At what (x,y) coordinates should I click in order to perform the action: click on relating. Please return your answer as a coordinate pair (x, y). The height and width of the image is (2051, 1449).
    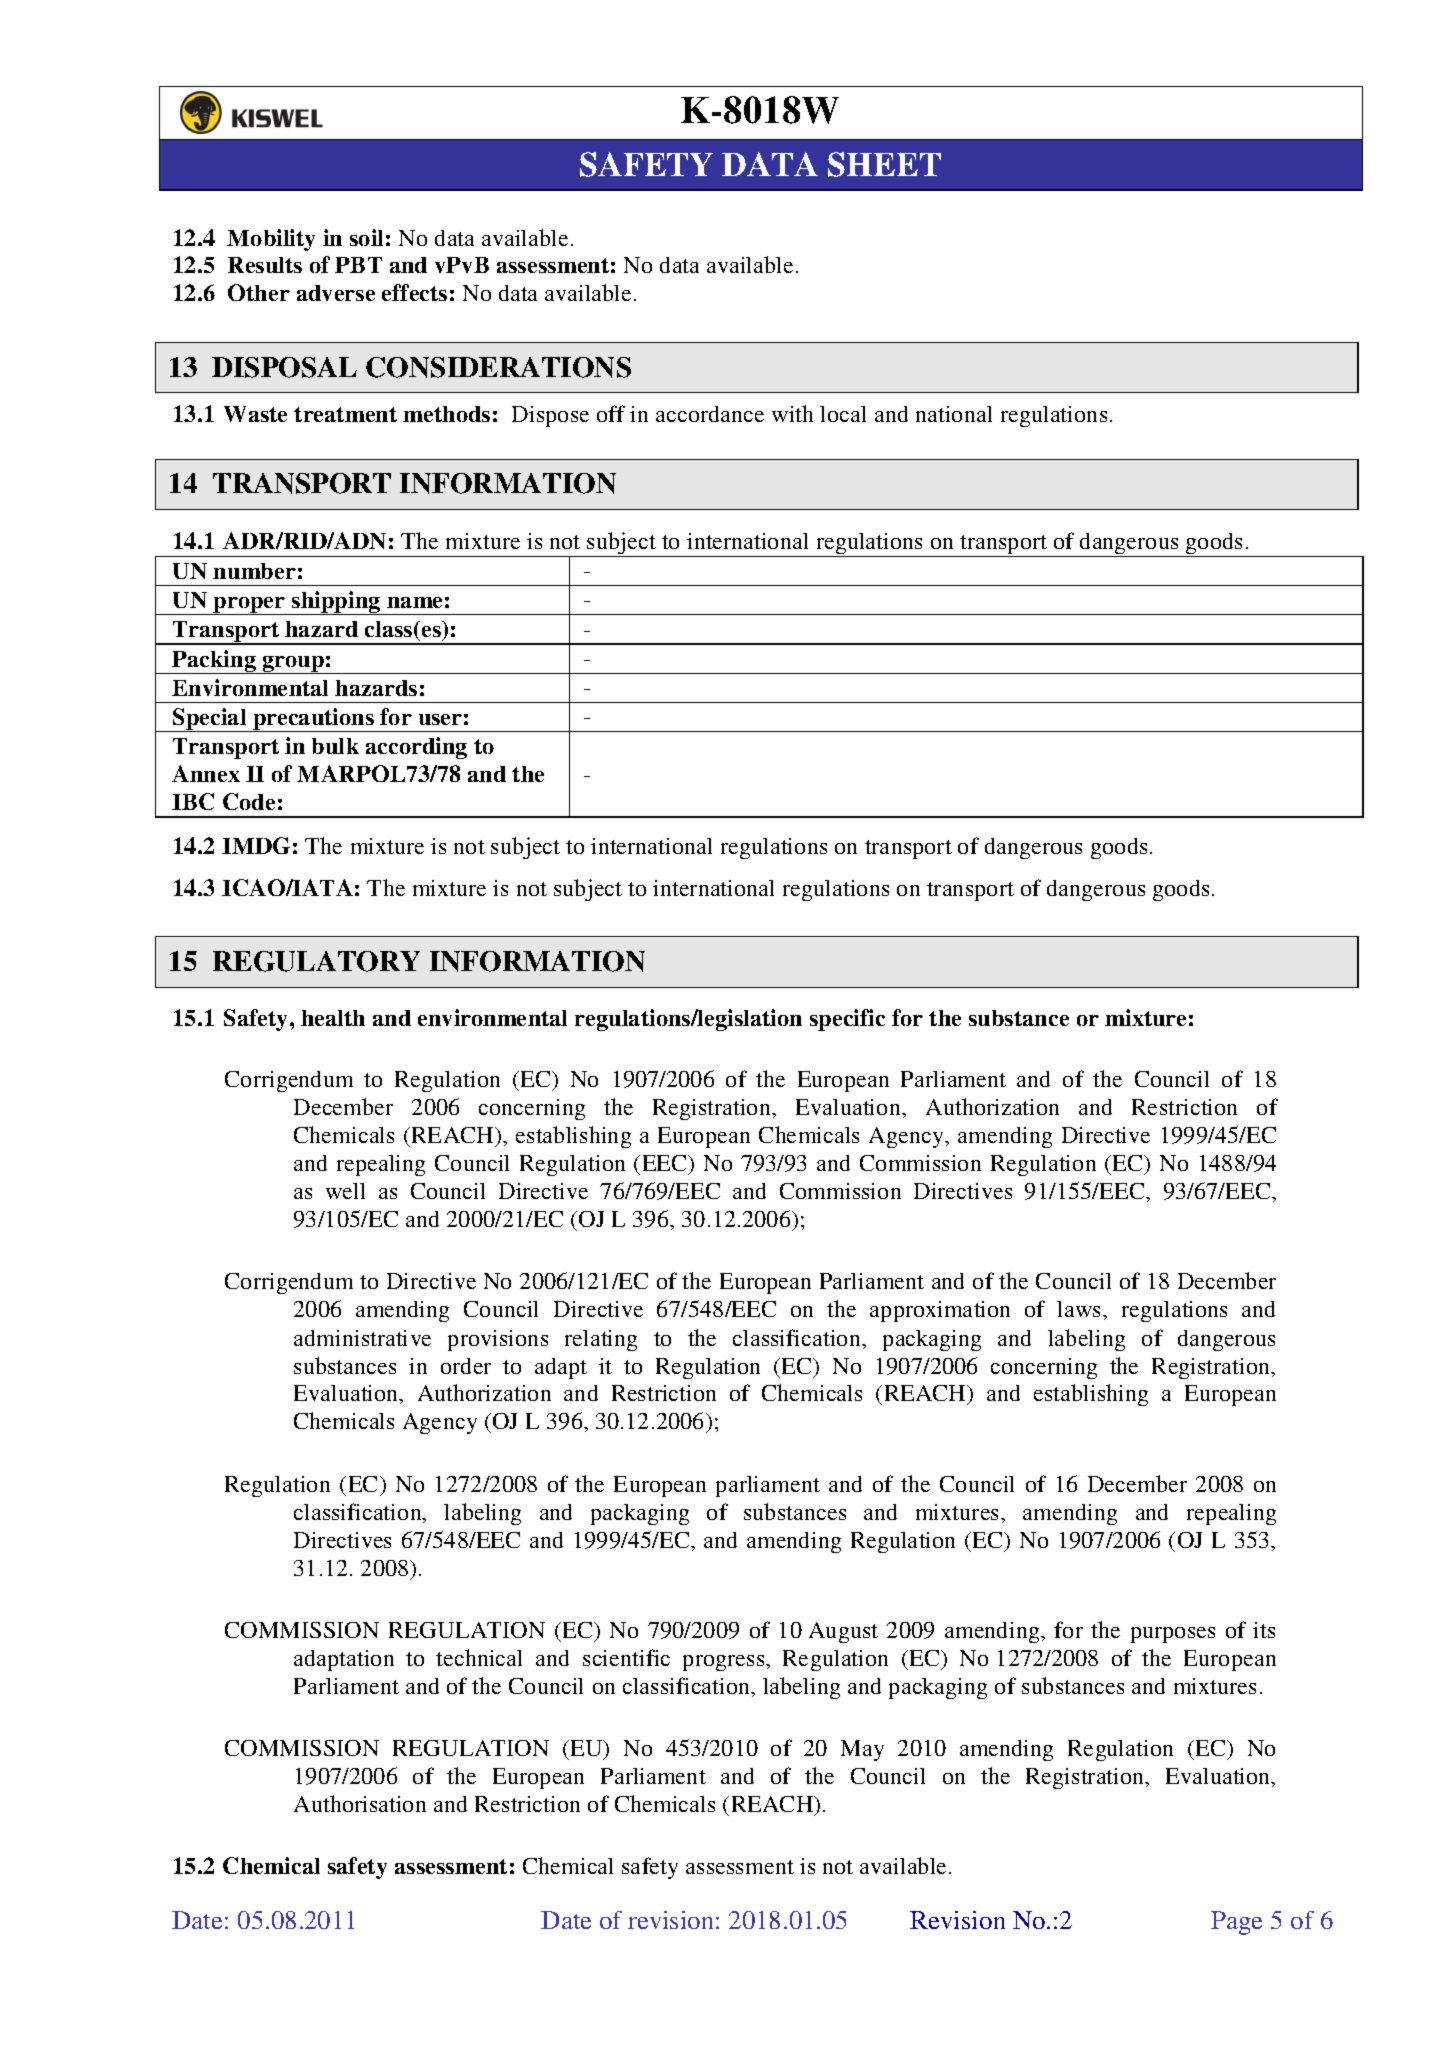
    Looking at the image, I should click on (601, 1340).
